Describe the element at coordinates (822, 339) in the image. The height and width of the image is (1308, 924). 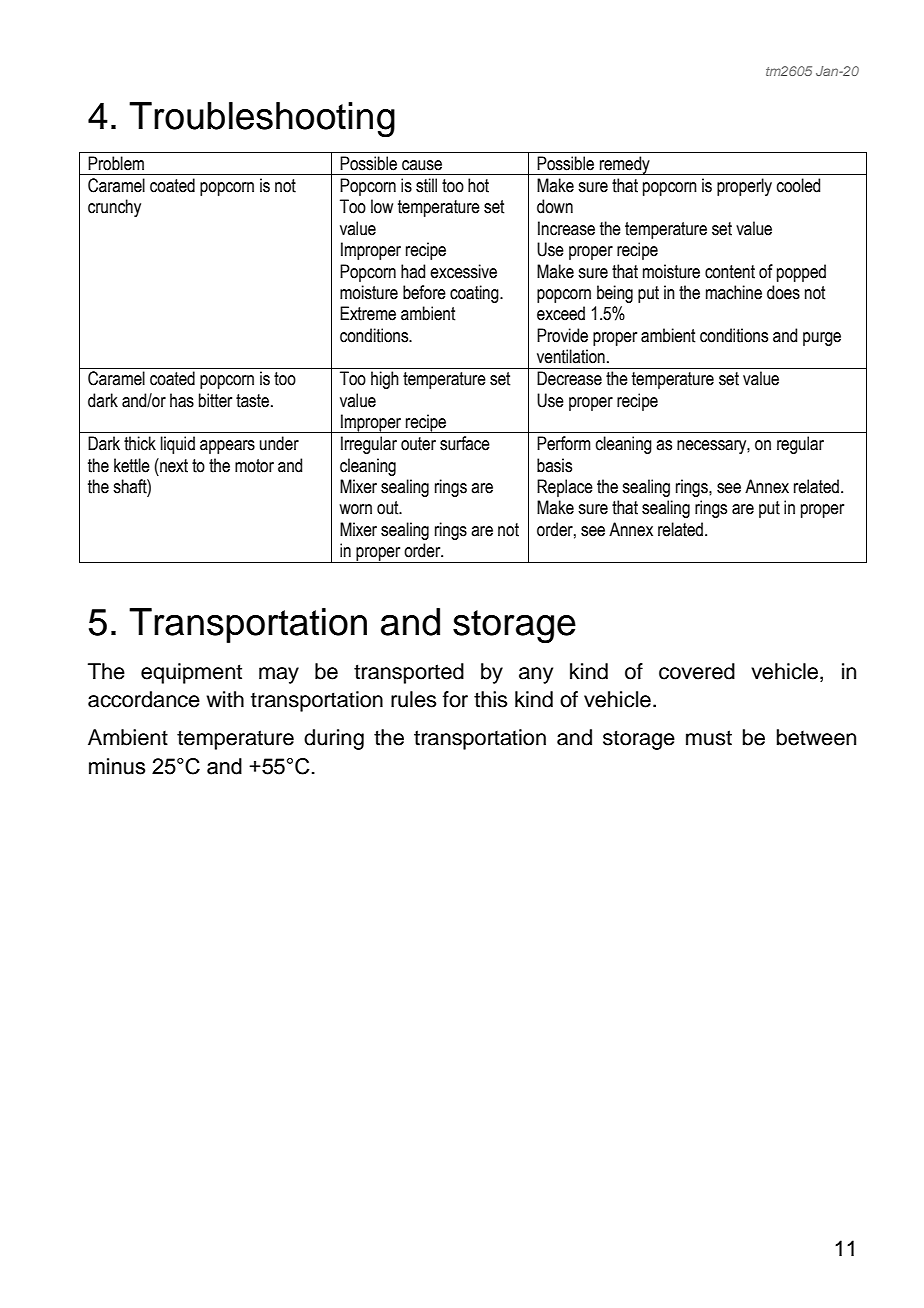
I see `purge` at that location.
